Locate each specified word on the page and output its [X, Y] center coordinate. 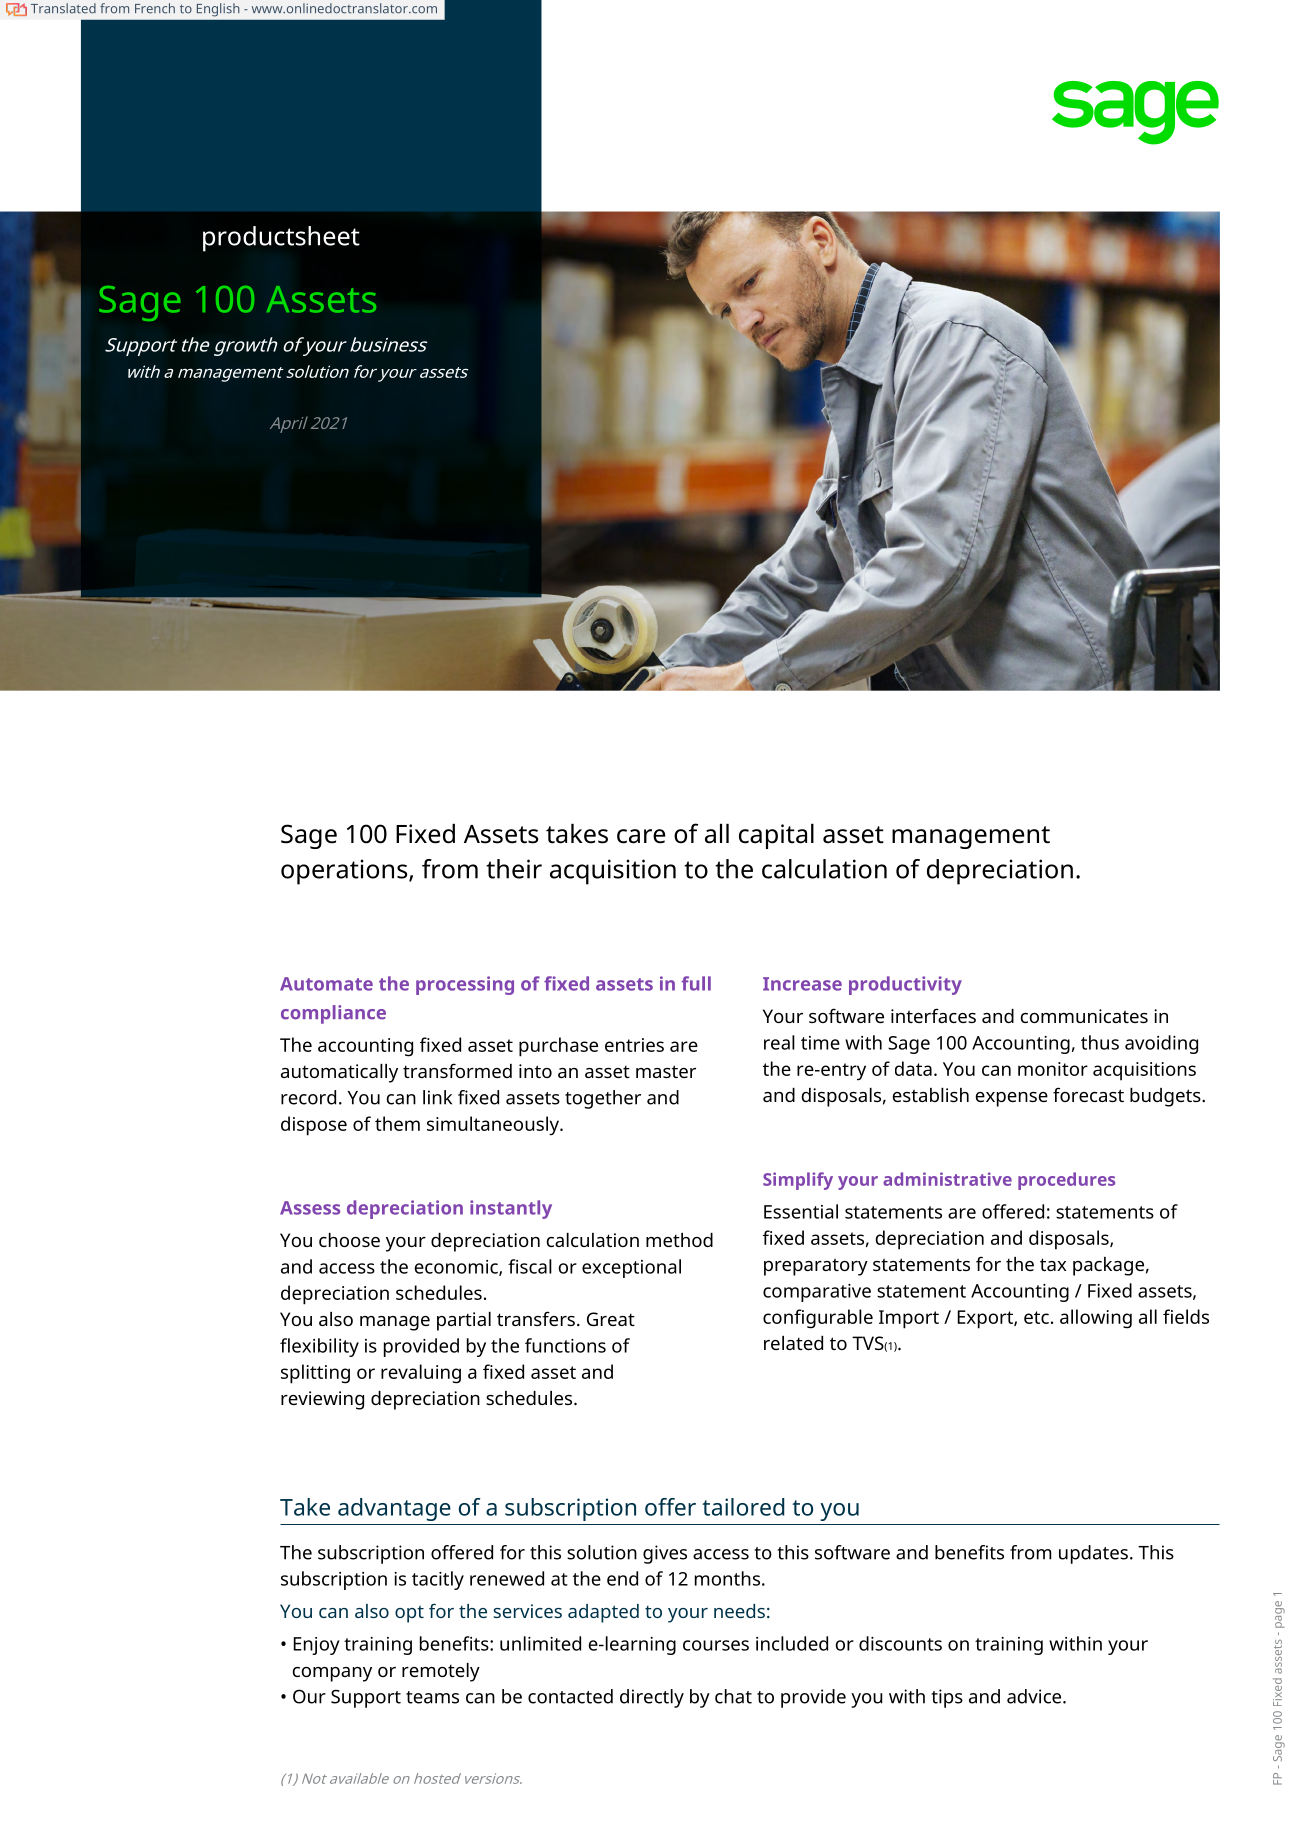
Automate [326, 984]
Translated [63, 8]
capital [776, 836]
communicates [1084, 1016]
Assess [310, 1208]
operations [345, 872]
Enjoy [317, 1646]
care [641, 836]
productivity [905, 985]
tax [1053, 1264]
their [514, 869]
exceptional [631, 1268]
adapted [603, 1613]
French [155, 8]
